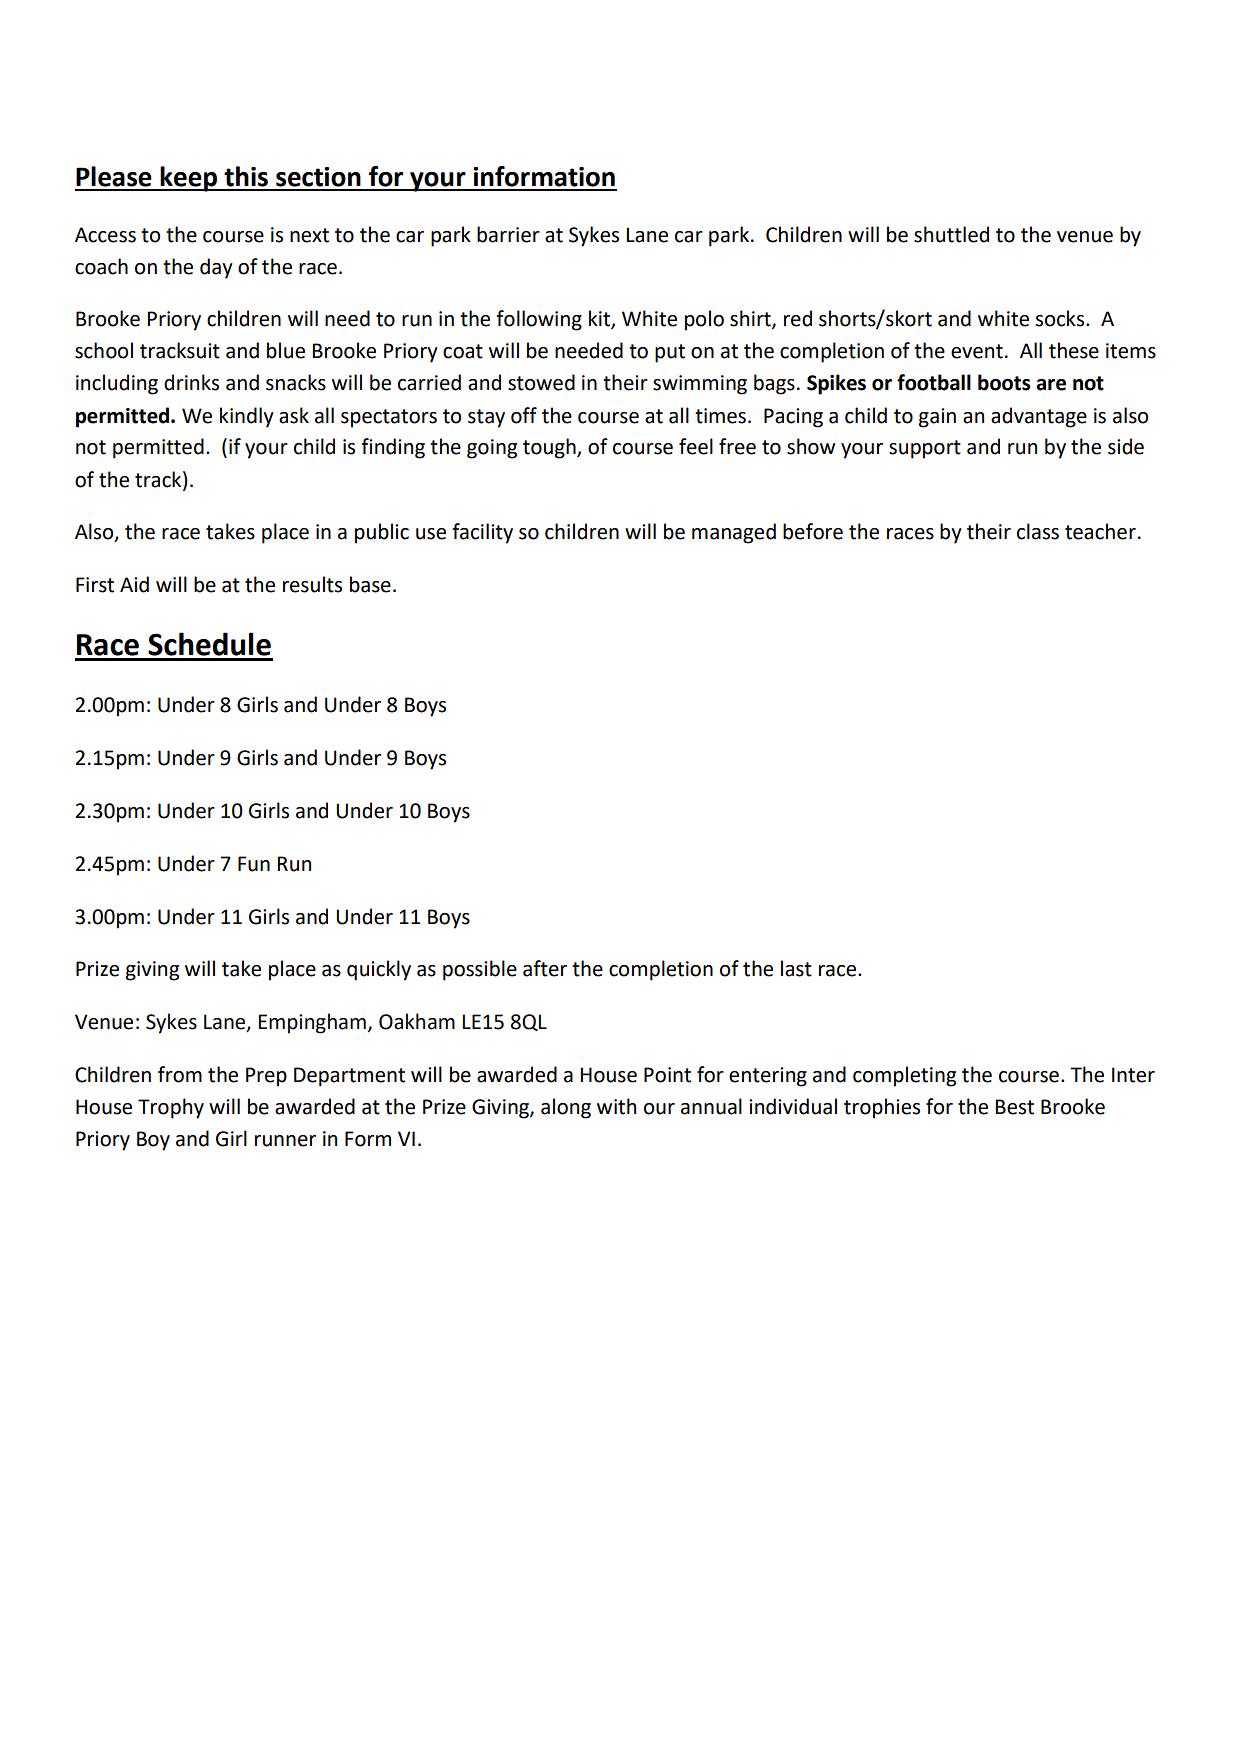 This screenshot has width=1235, height=1747. Describe the element at coordinates (1014, 1107) in the screenshot. I see `Best` at that location.
